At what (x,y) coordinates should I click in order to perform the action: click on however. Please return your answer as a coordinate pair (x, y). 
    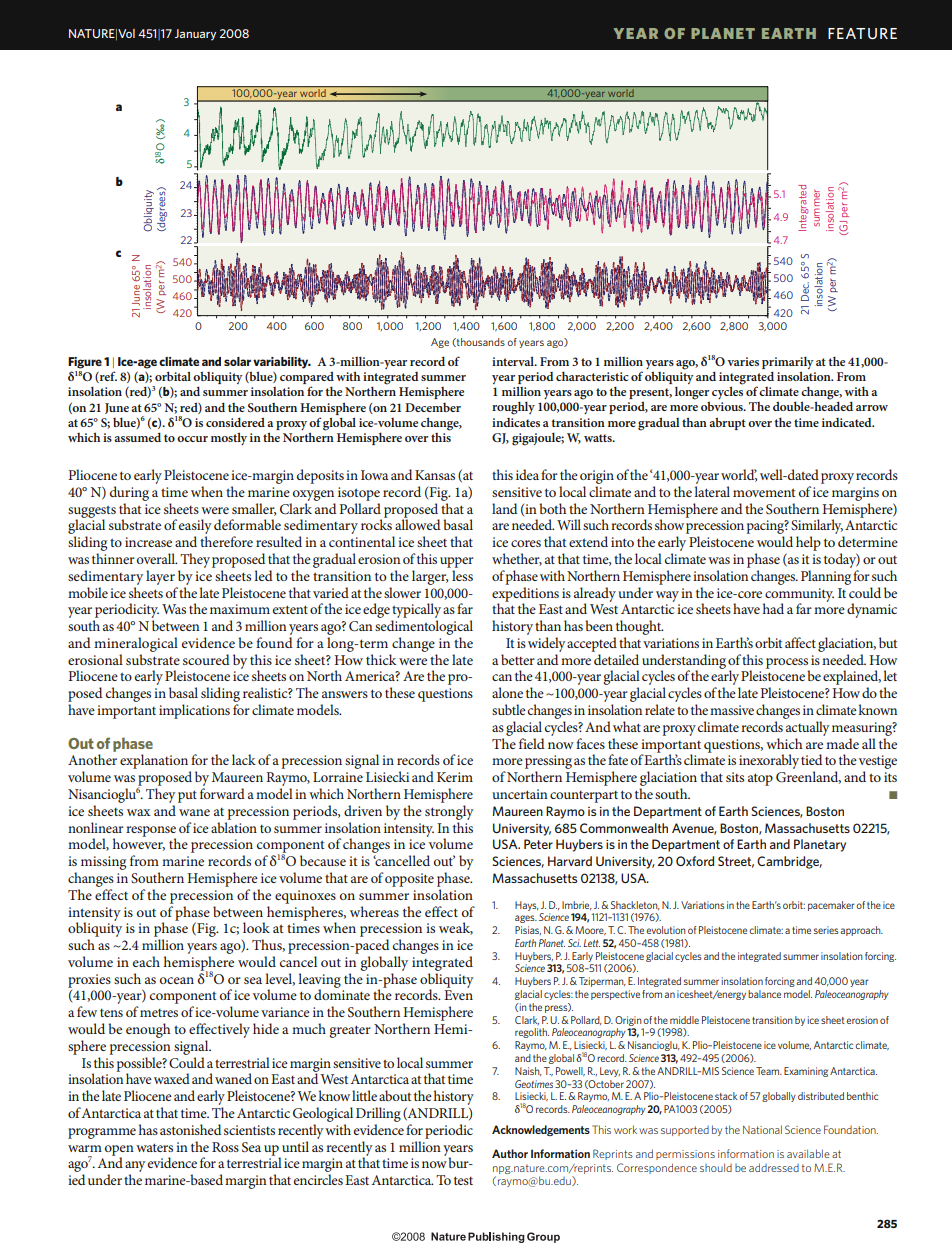
    Looking at the image, I should click on (139, 843).
